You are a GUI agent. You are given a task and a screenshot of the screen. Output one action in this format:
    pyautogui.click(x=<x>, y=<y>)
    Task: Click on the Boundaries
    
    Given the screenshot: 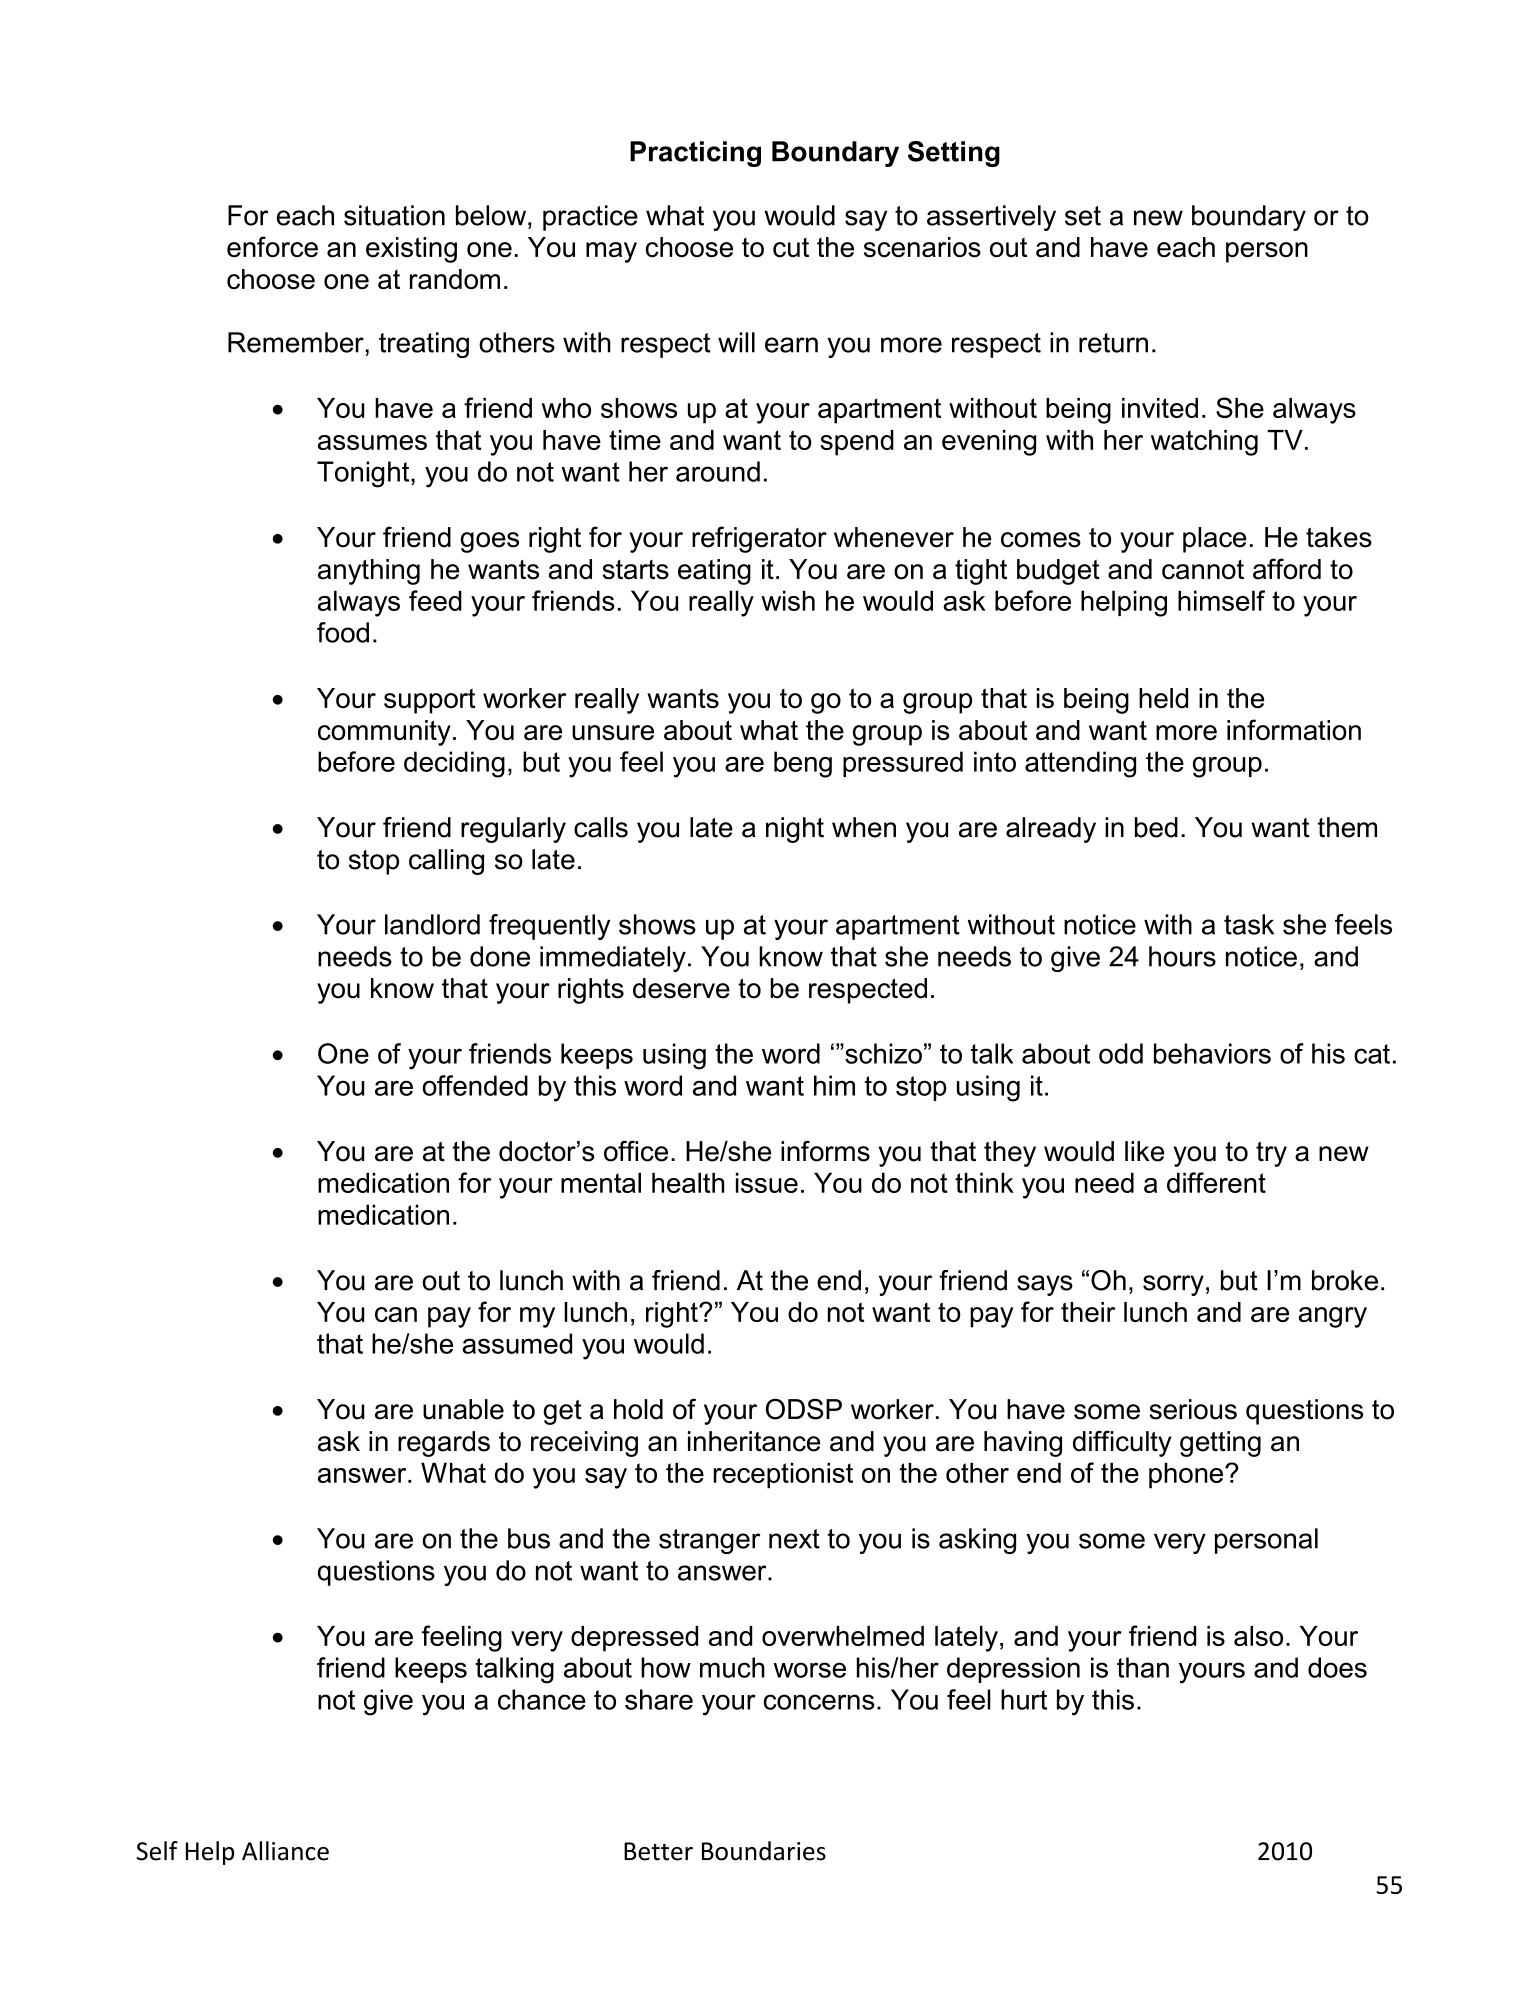 What is the action you would take?
    pyautogui.click(x=764, y=1851)
